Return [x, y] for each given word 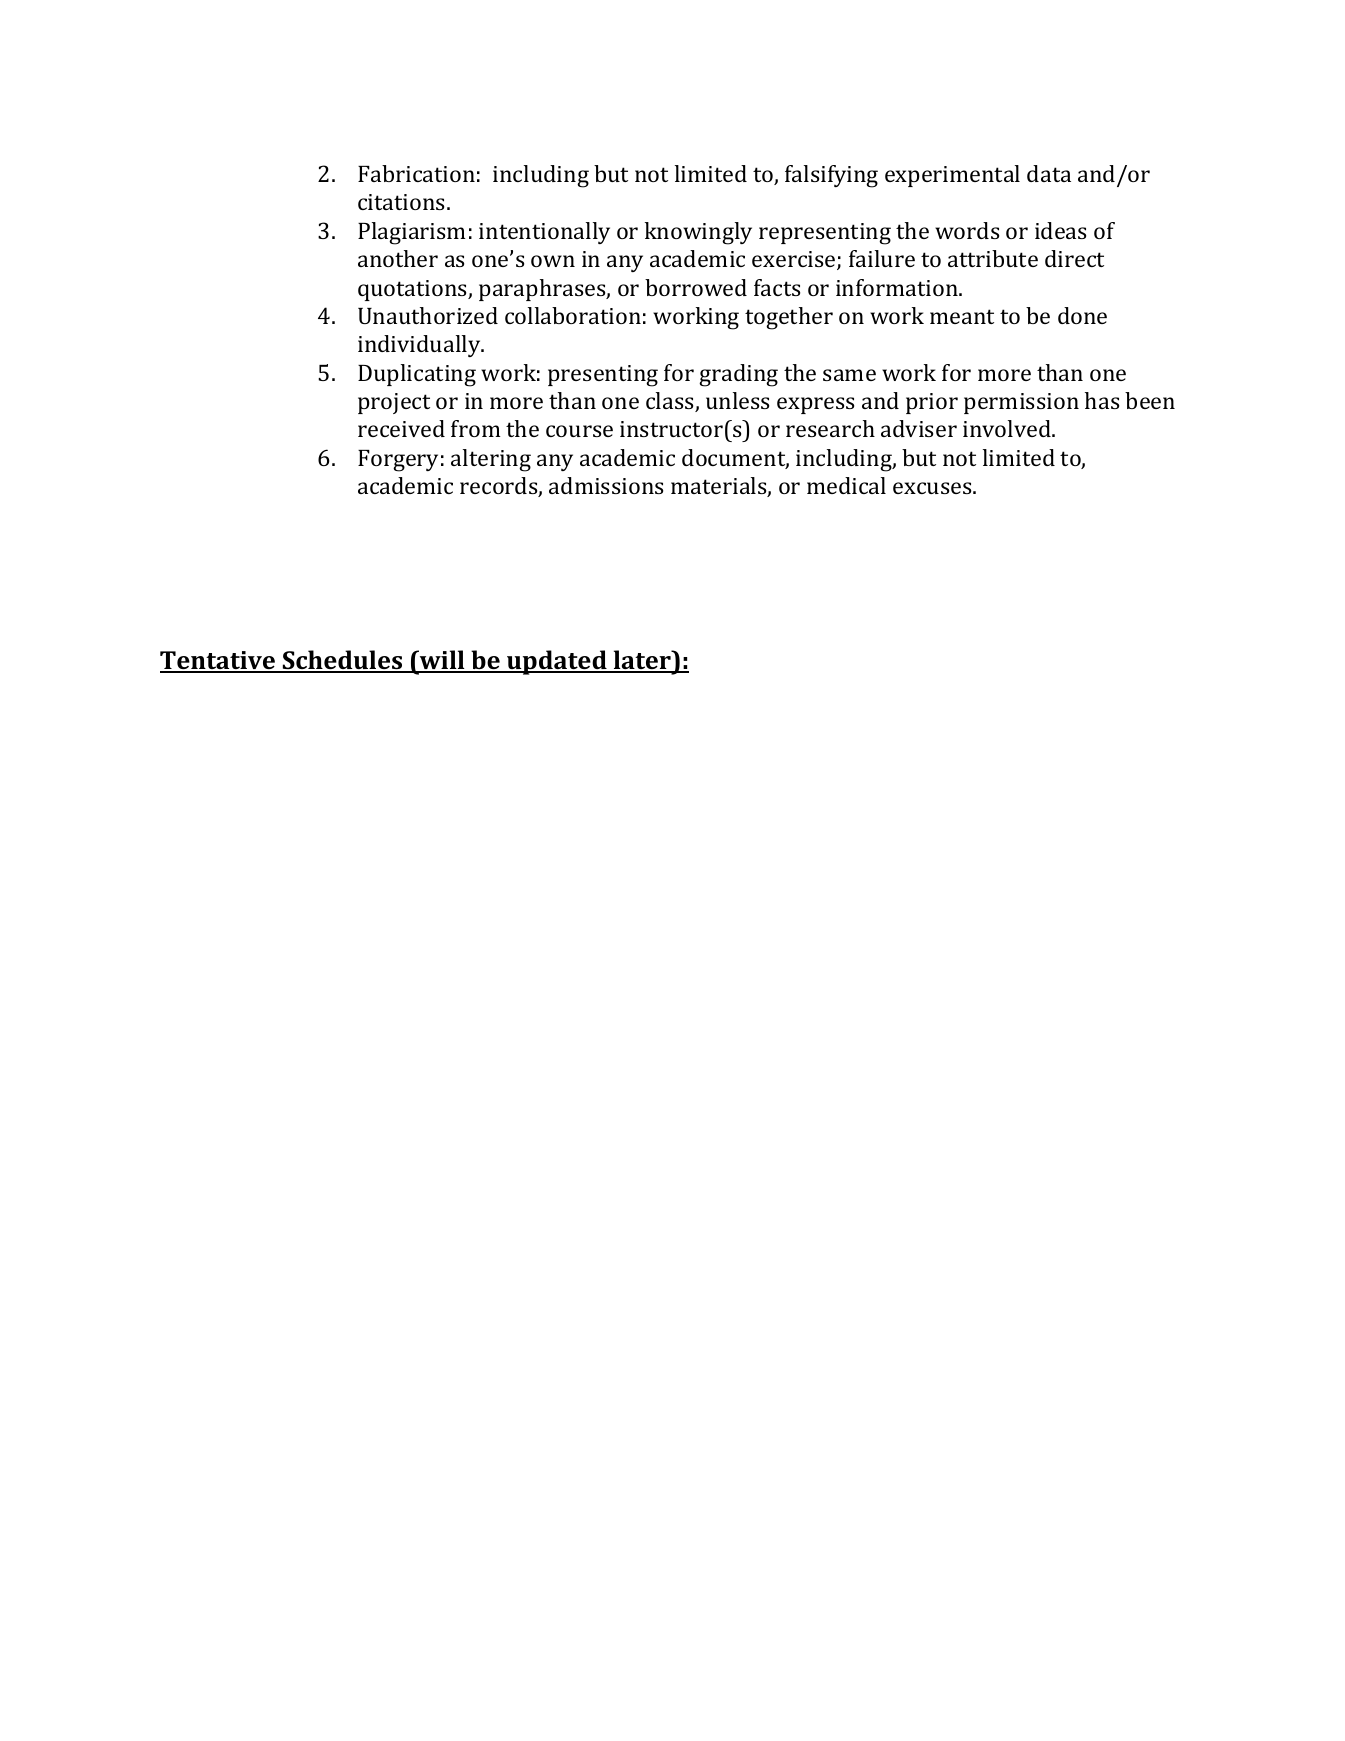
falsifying [831, 176]
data [1049, 173]
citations [403, 202]
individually [420, 346]
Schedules [342, 661]
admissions [606, 485]
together [789, 318]
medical [846, 485]
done [1082, 315]
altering [491, 460]
